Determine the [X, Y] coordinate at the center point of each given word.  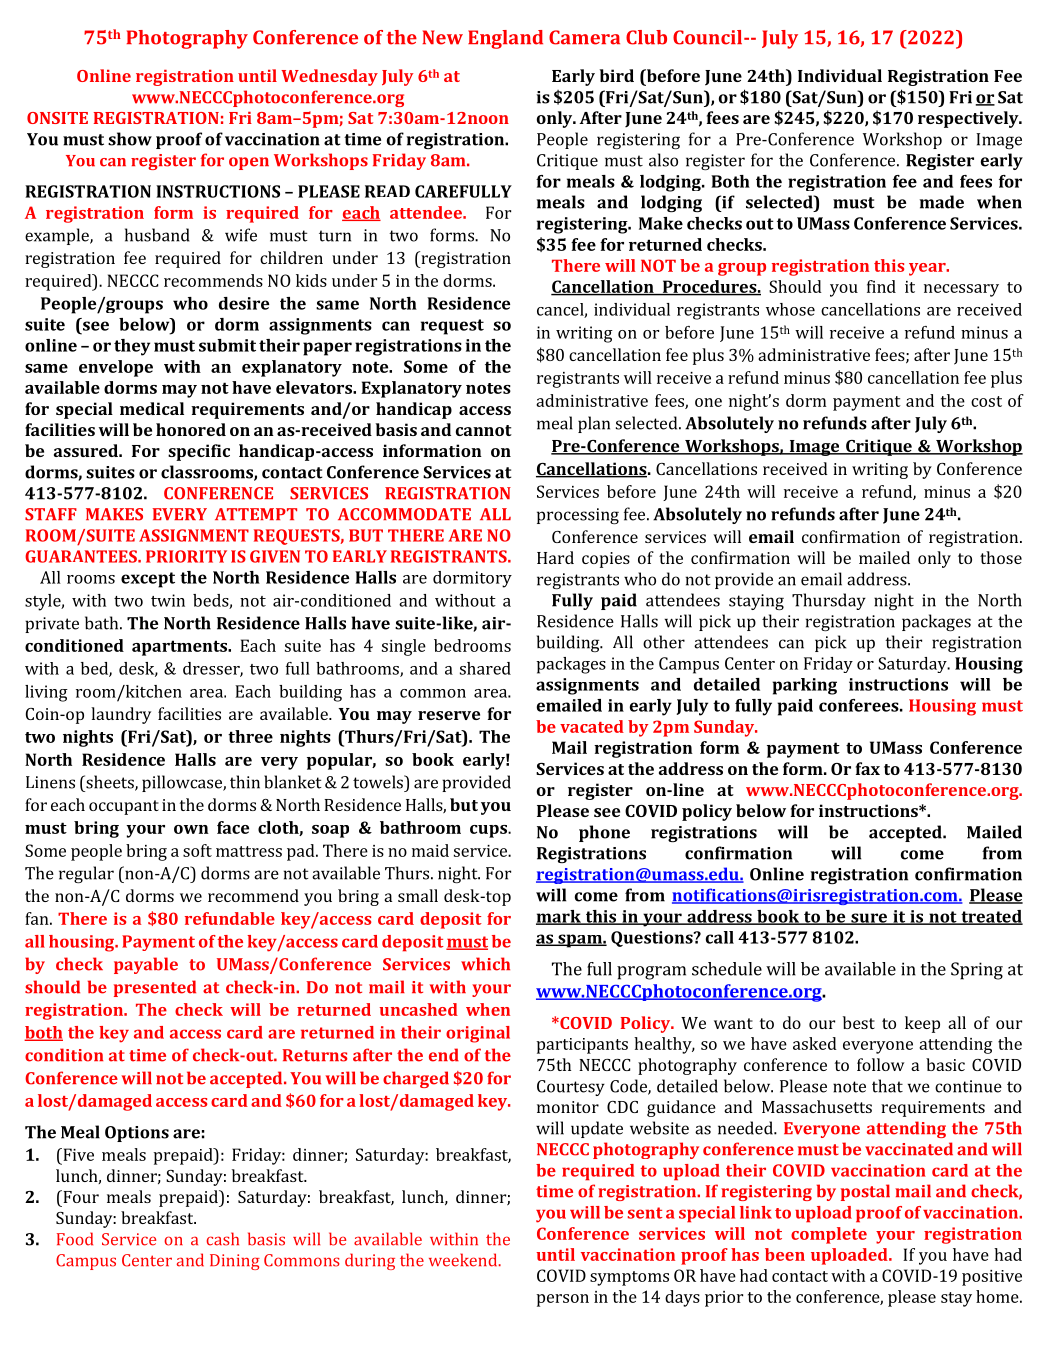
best [859, 1022]
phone [604, 833]
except [148, 580]
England [505, 39]
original [478, 1034]
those [1001, 557]
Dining [235, 1262]
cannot [484, 430]
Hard [555, 557]
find [881, 286]
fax [868, 768]
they [132, 347]
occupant [124, 807]
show [130, 139]
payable [146, 965]
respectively [969, 119]
